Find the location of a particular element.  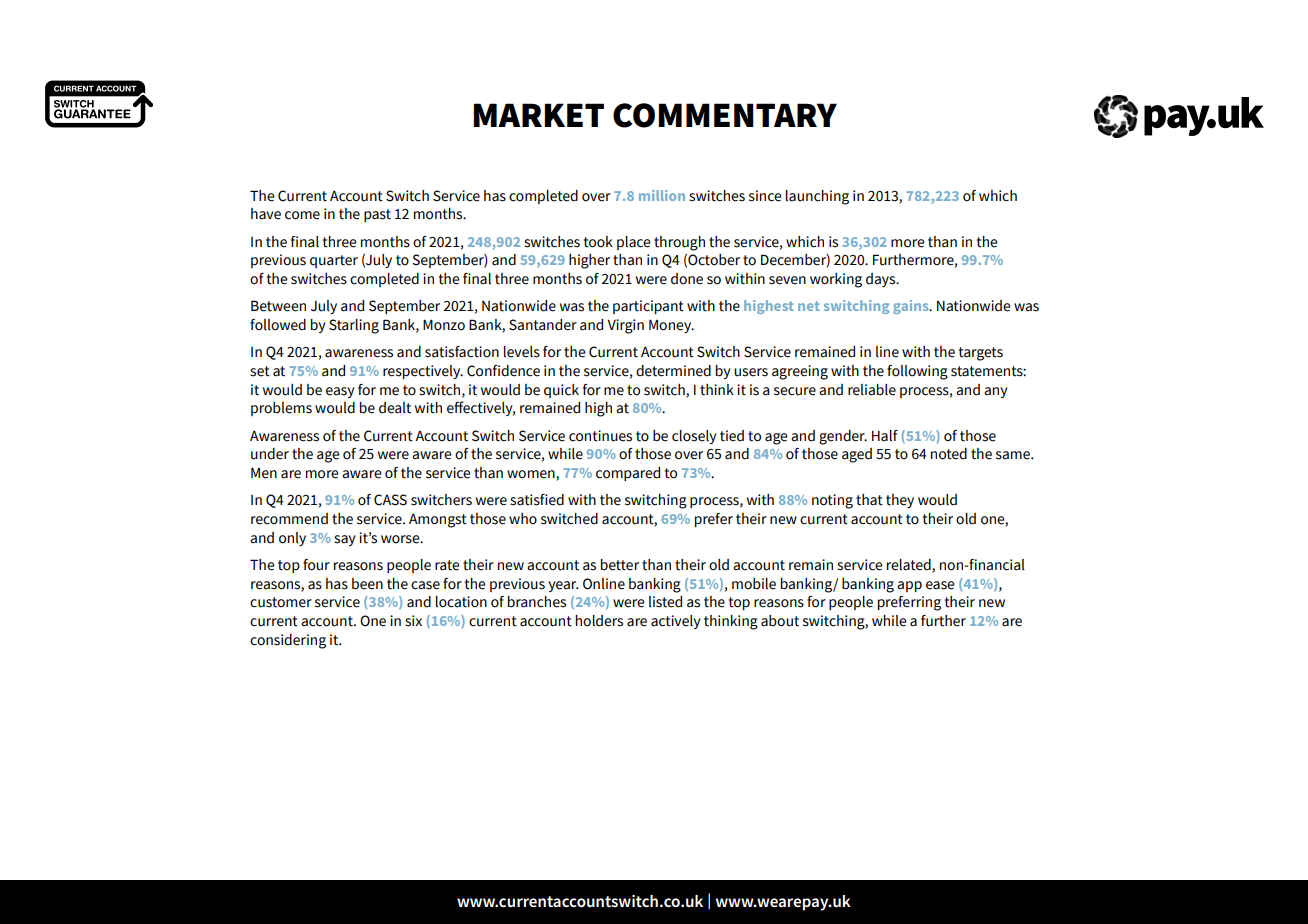

days is located at coordinates (882, 280).
